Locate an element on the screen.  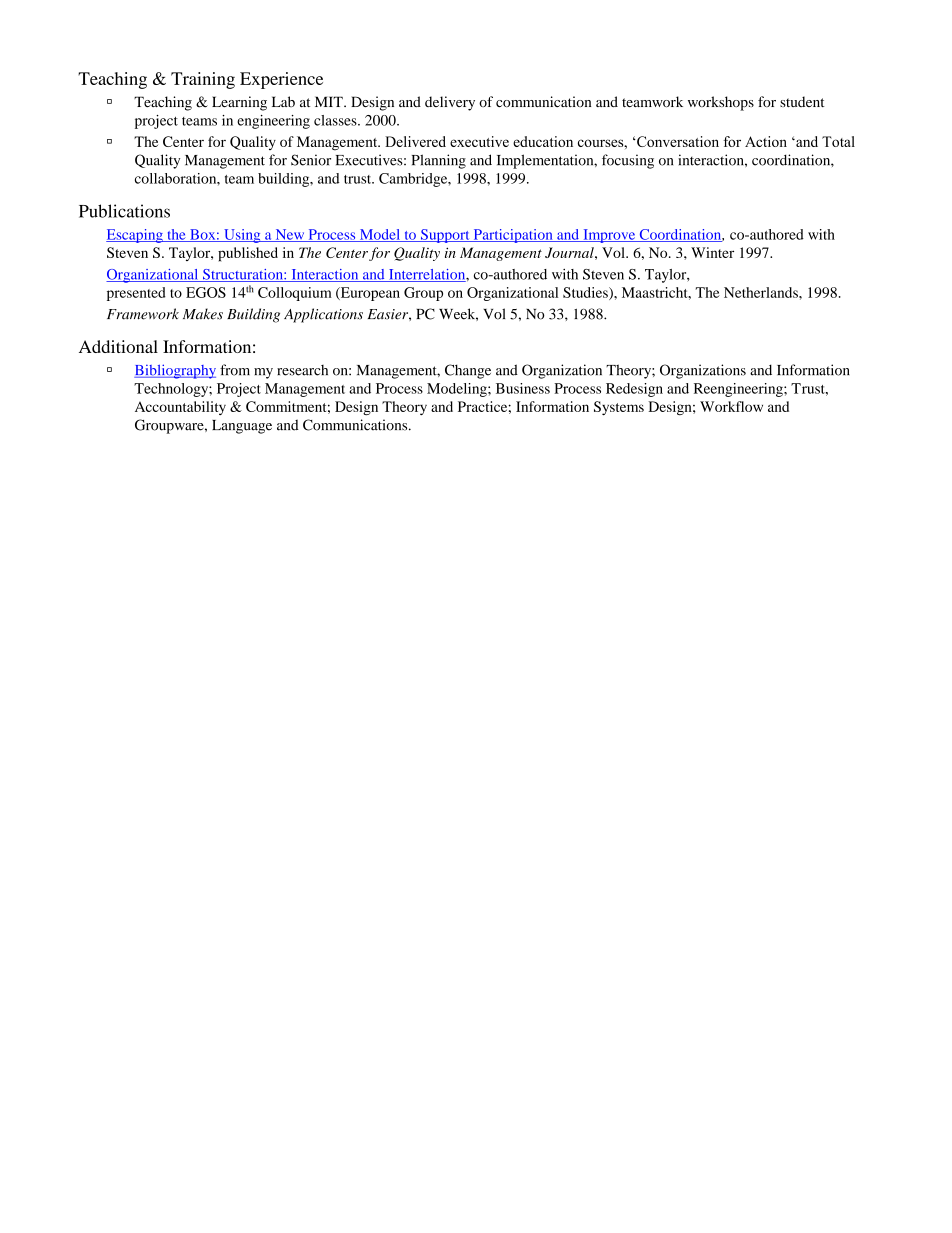
Workflow is located at coordinates (731, 406).
